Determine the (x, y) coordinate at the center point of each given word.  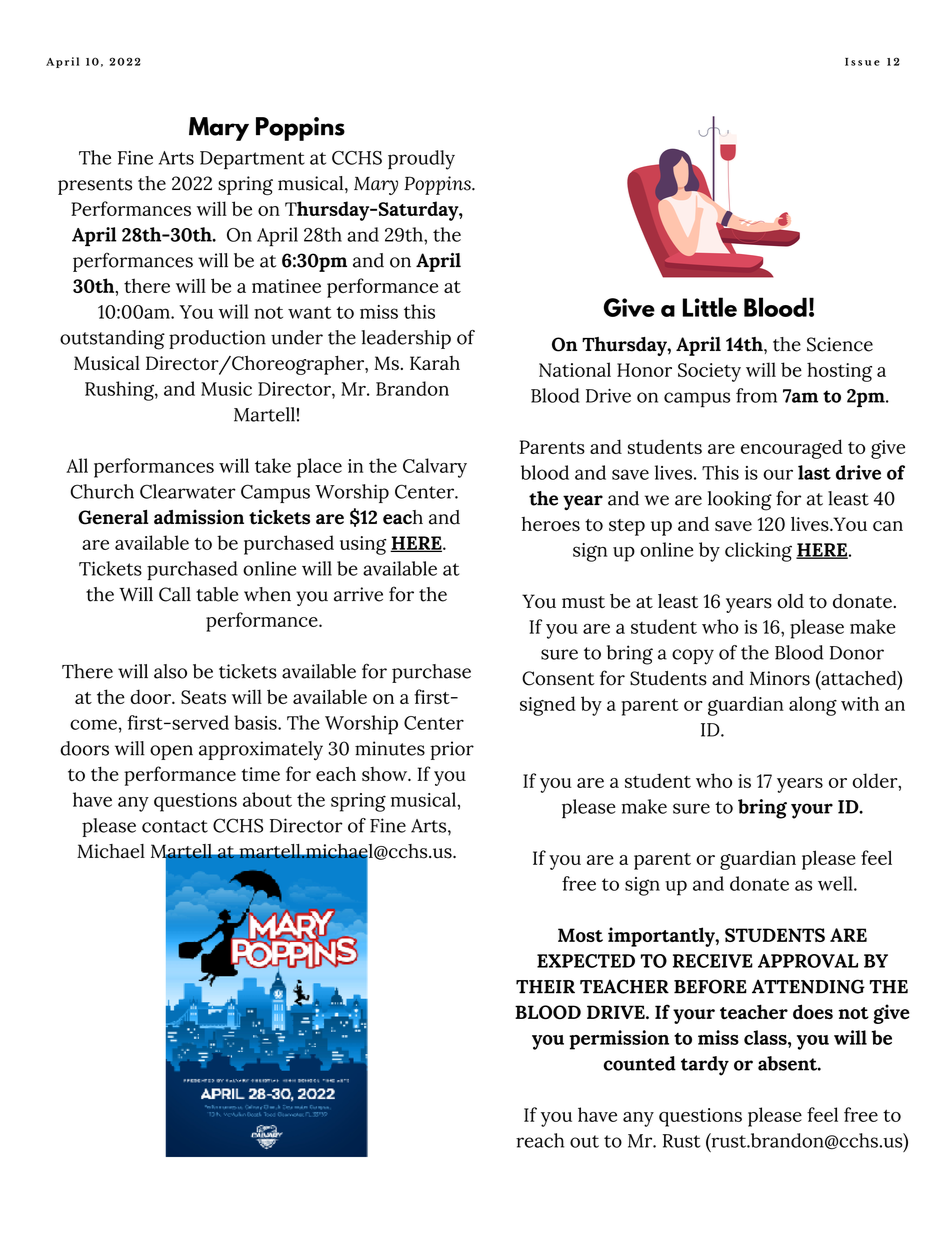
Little (710, 307)
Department (252, 160)
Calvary (435, 468)
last (814, 472)
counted (639, 1063)
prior (452, 750)
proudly (421, 160)
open (171, 752)
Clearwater (188, 491)
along (813, 706)
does (813, 1011)
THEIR (545, 987)
